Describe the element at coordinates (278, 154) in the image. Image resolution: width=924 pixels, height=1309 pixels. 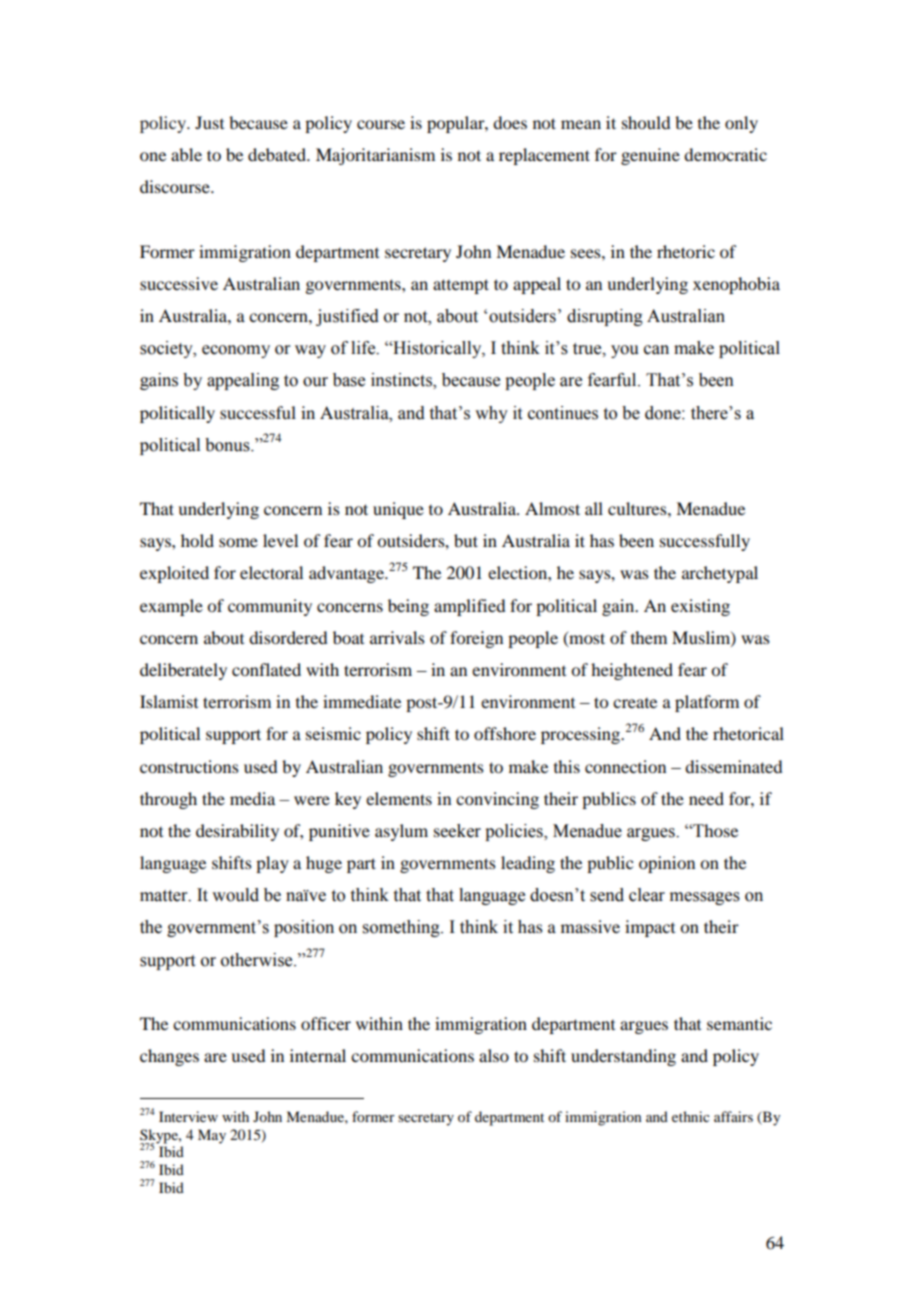
I see `debated` at that location.
